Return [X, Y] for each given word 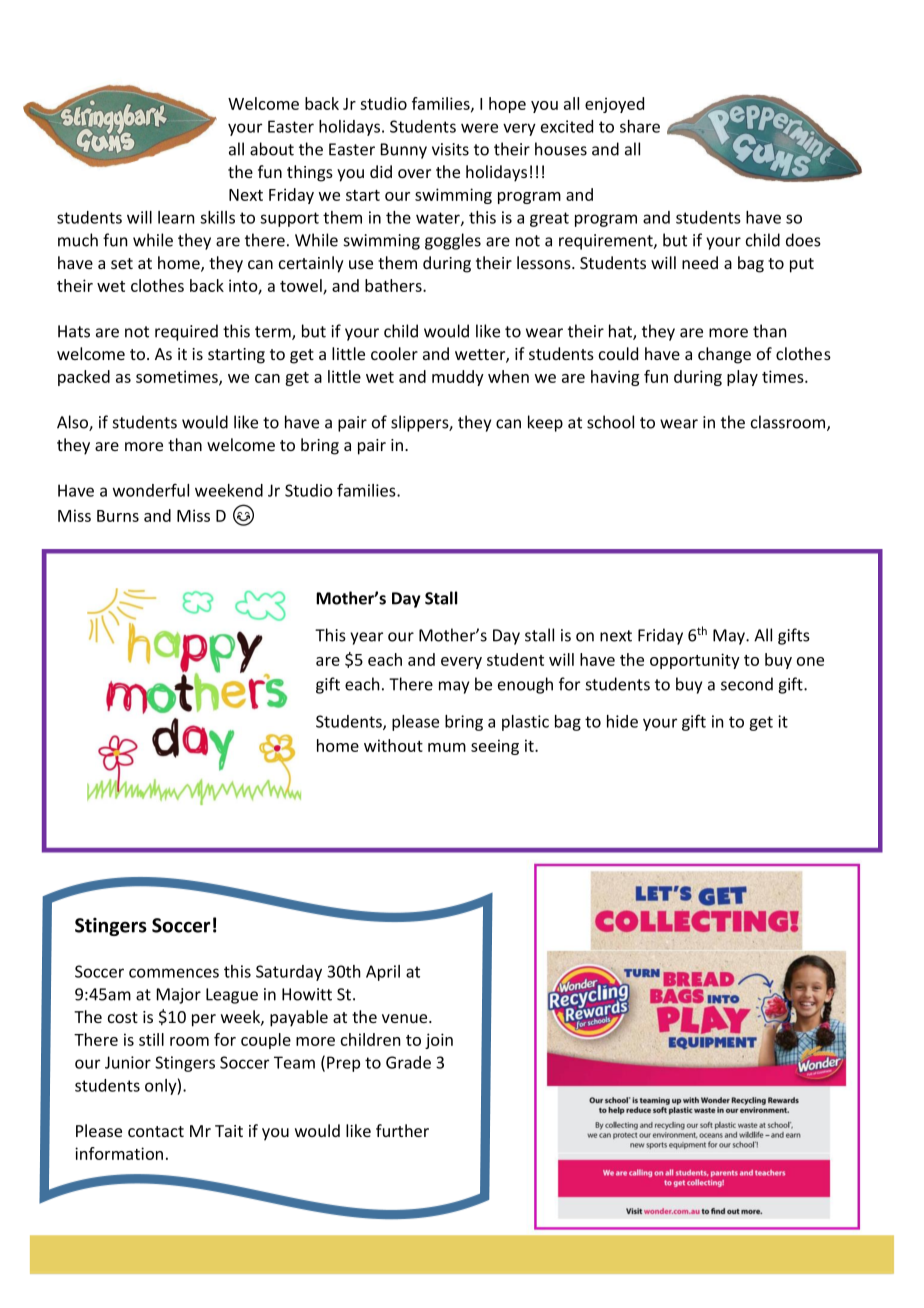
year [366, 638]
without [393, 745]
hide [622, 721]
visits [450, 149]
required [186, 332]
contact [156, 1131]
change [724, 355]
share [640, 126]
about [272, 149]
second [747, 684]
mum [447, 747]
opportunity [695, 661]
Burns [118, 516]
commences [174, 973]
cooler [394, 353]
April [383, 973]
